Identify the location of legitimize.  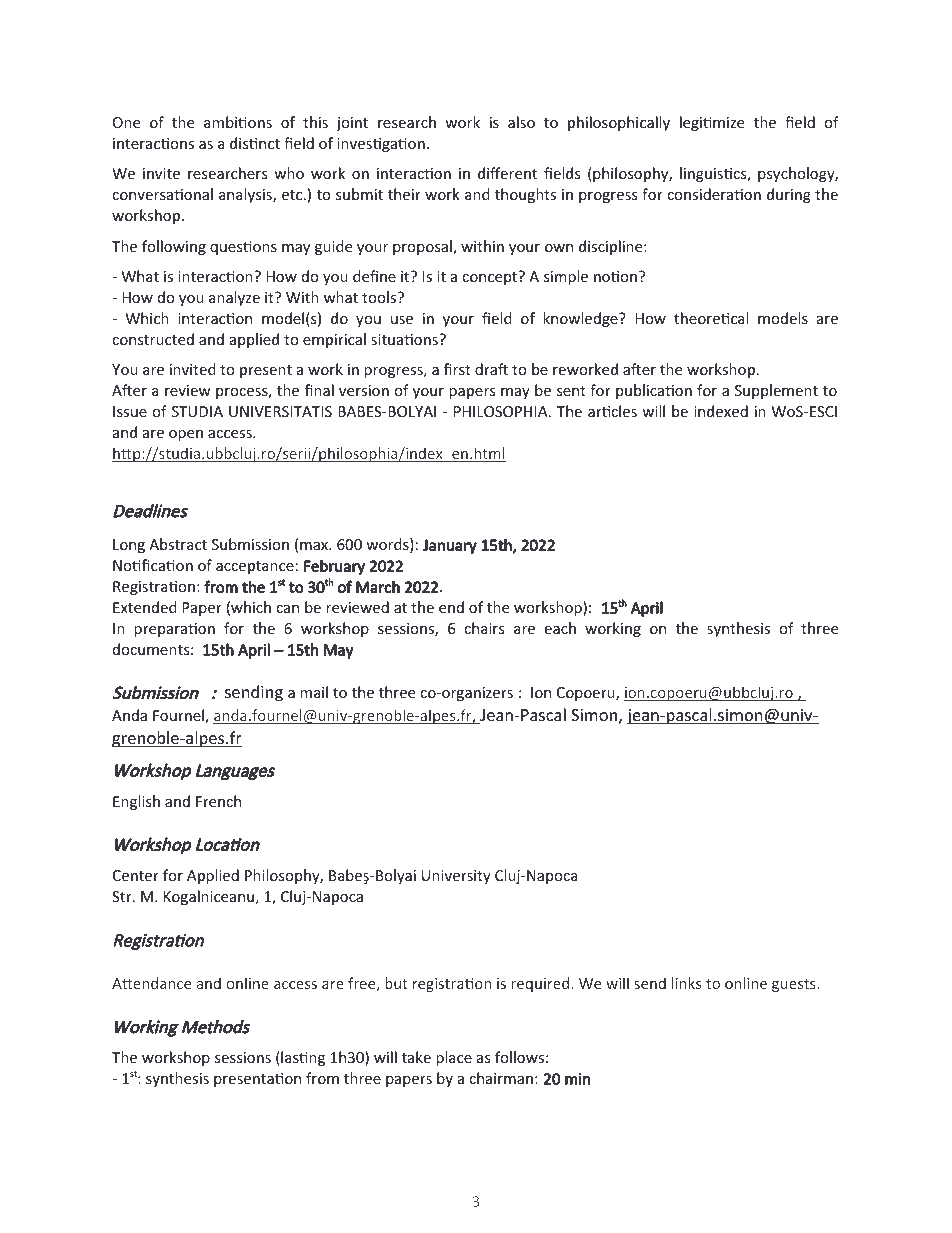
(712, 123).
